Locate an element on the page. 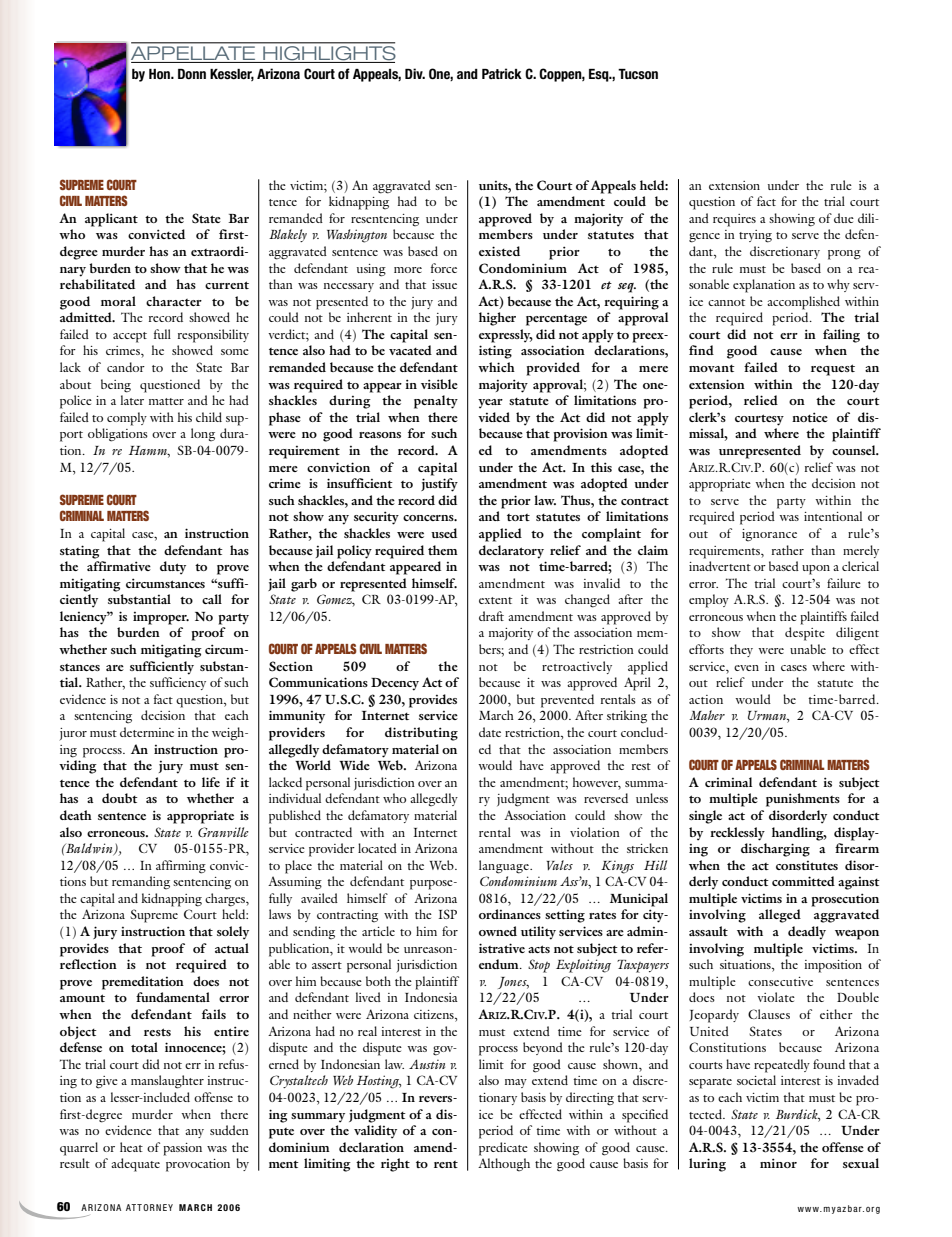 This image has height=1237, width=952. passion is located at coordinates (182, 1149).
